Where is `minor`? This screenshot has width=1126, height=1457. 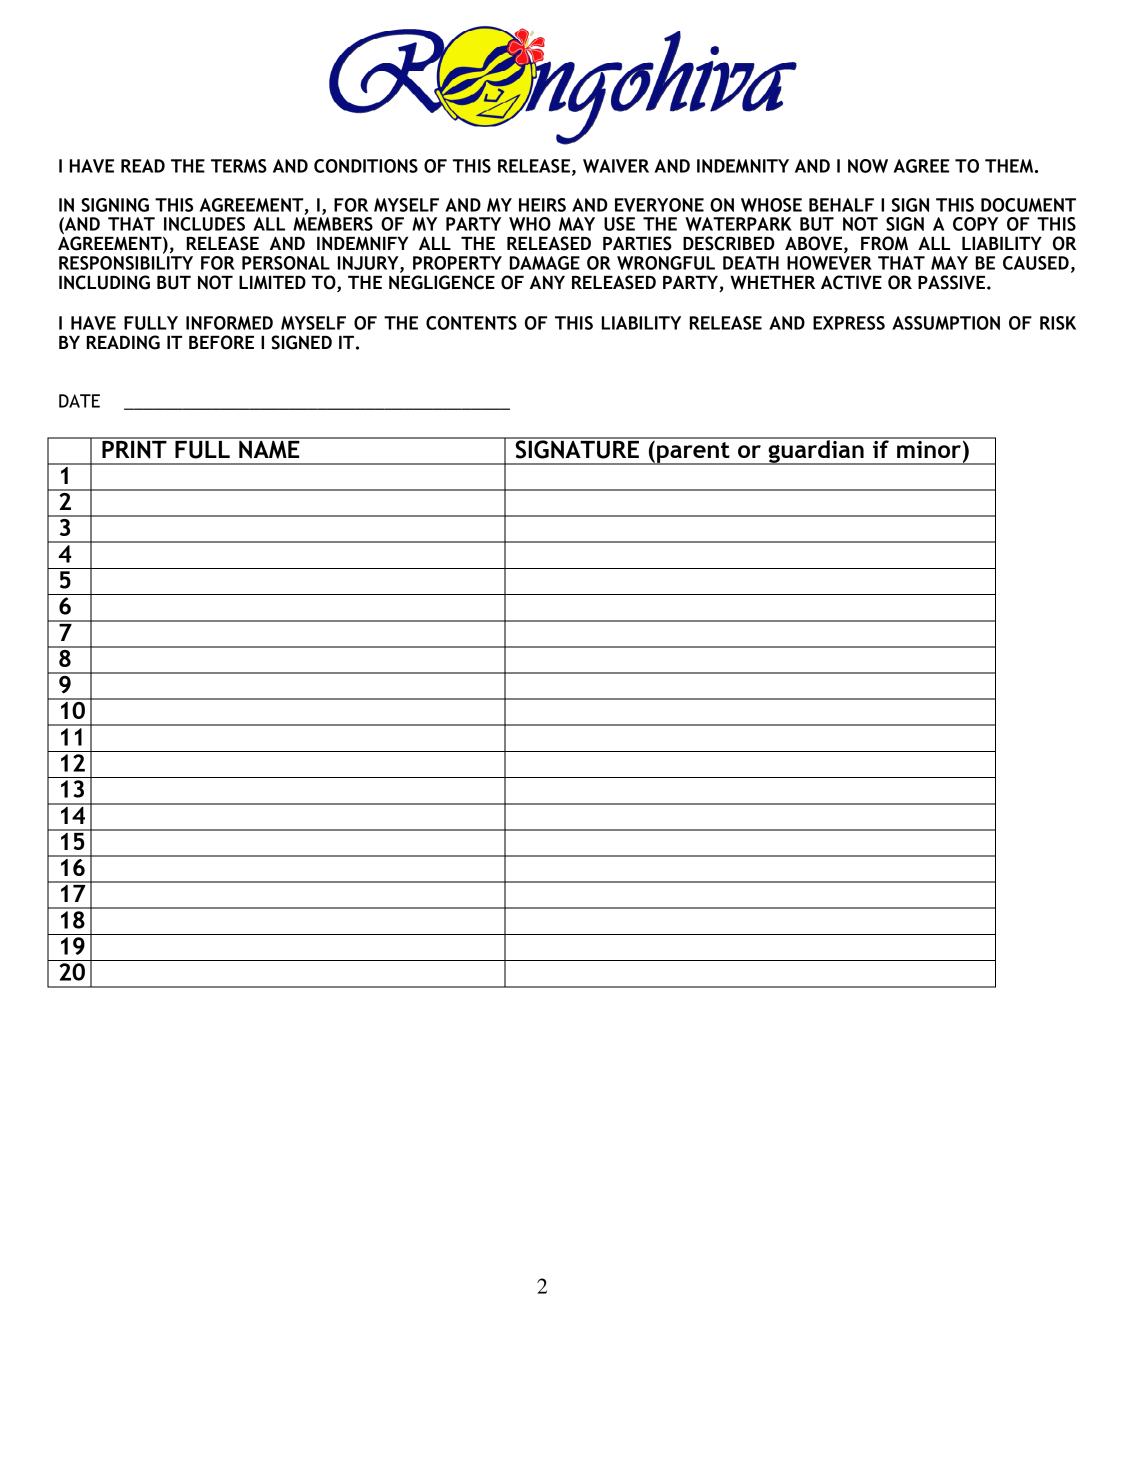
minor is located at coordinates (929, 448).
